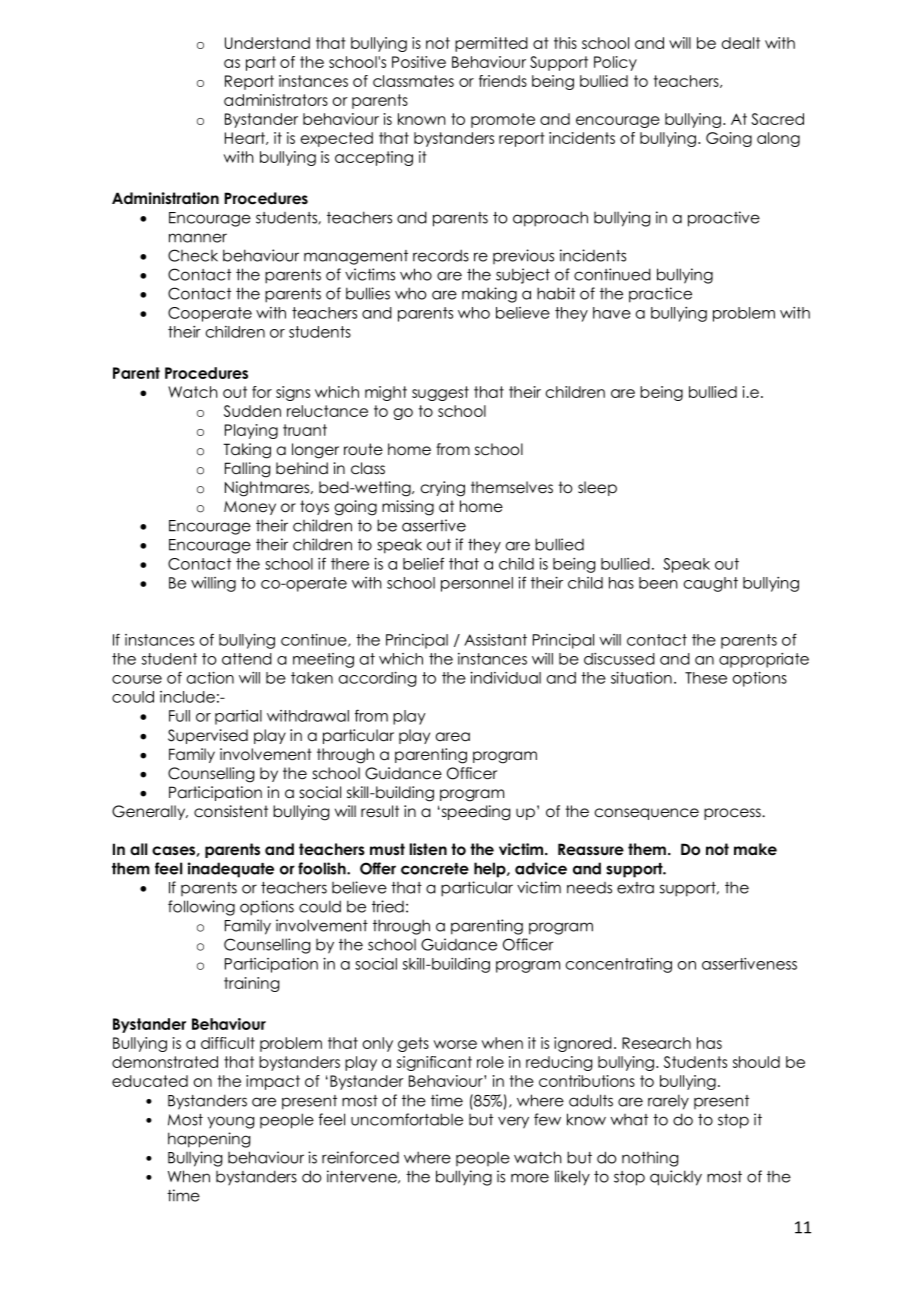 This screenshot has height=1308, width=924. Describe the element at coordinates (247, 659) in the screenshot. I see `attend` at that location.
